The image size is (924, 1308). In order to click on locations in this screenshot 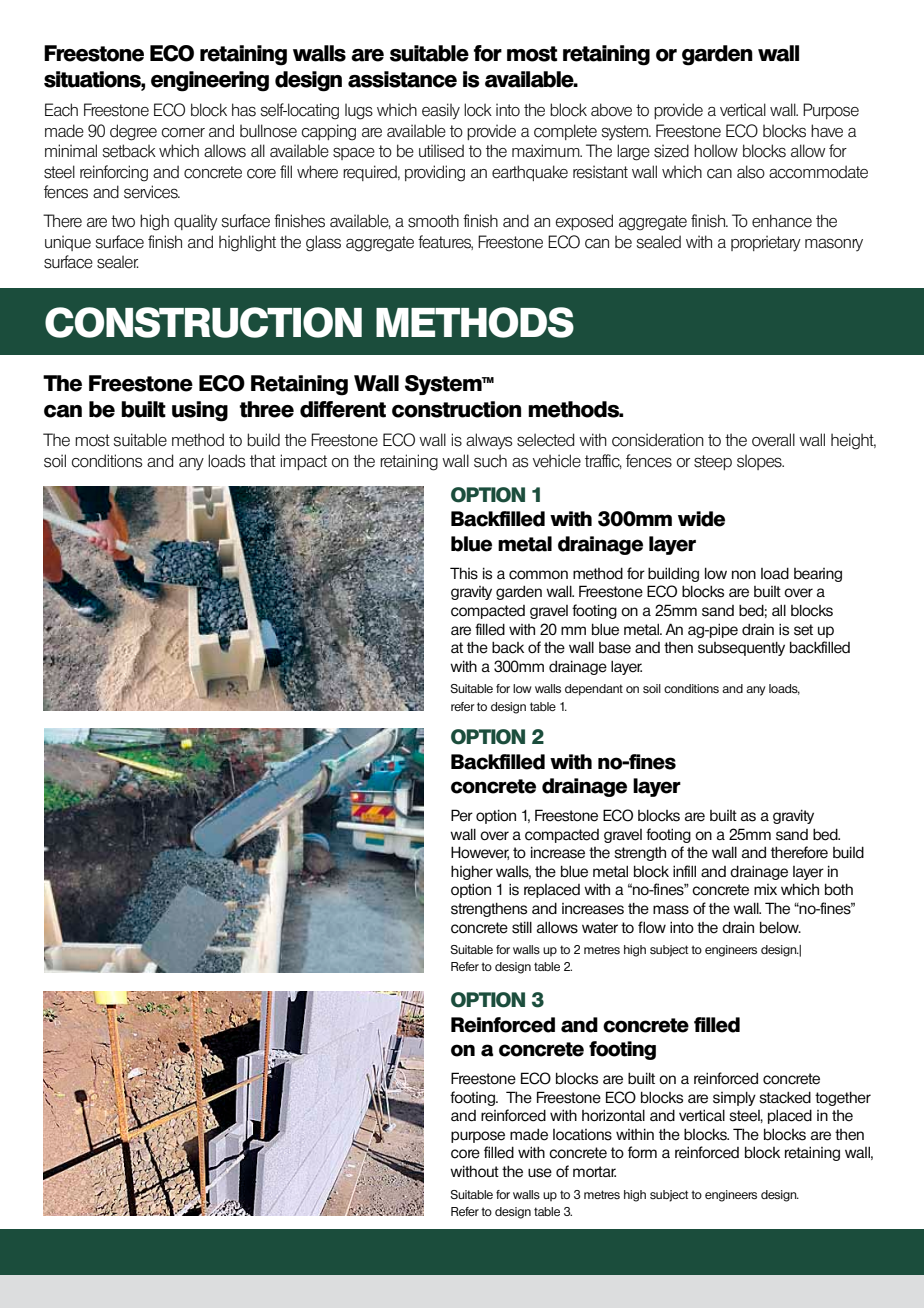, I will do `click(582, 1135)`.
